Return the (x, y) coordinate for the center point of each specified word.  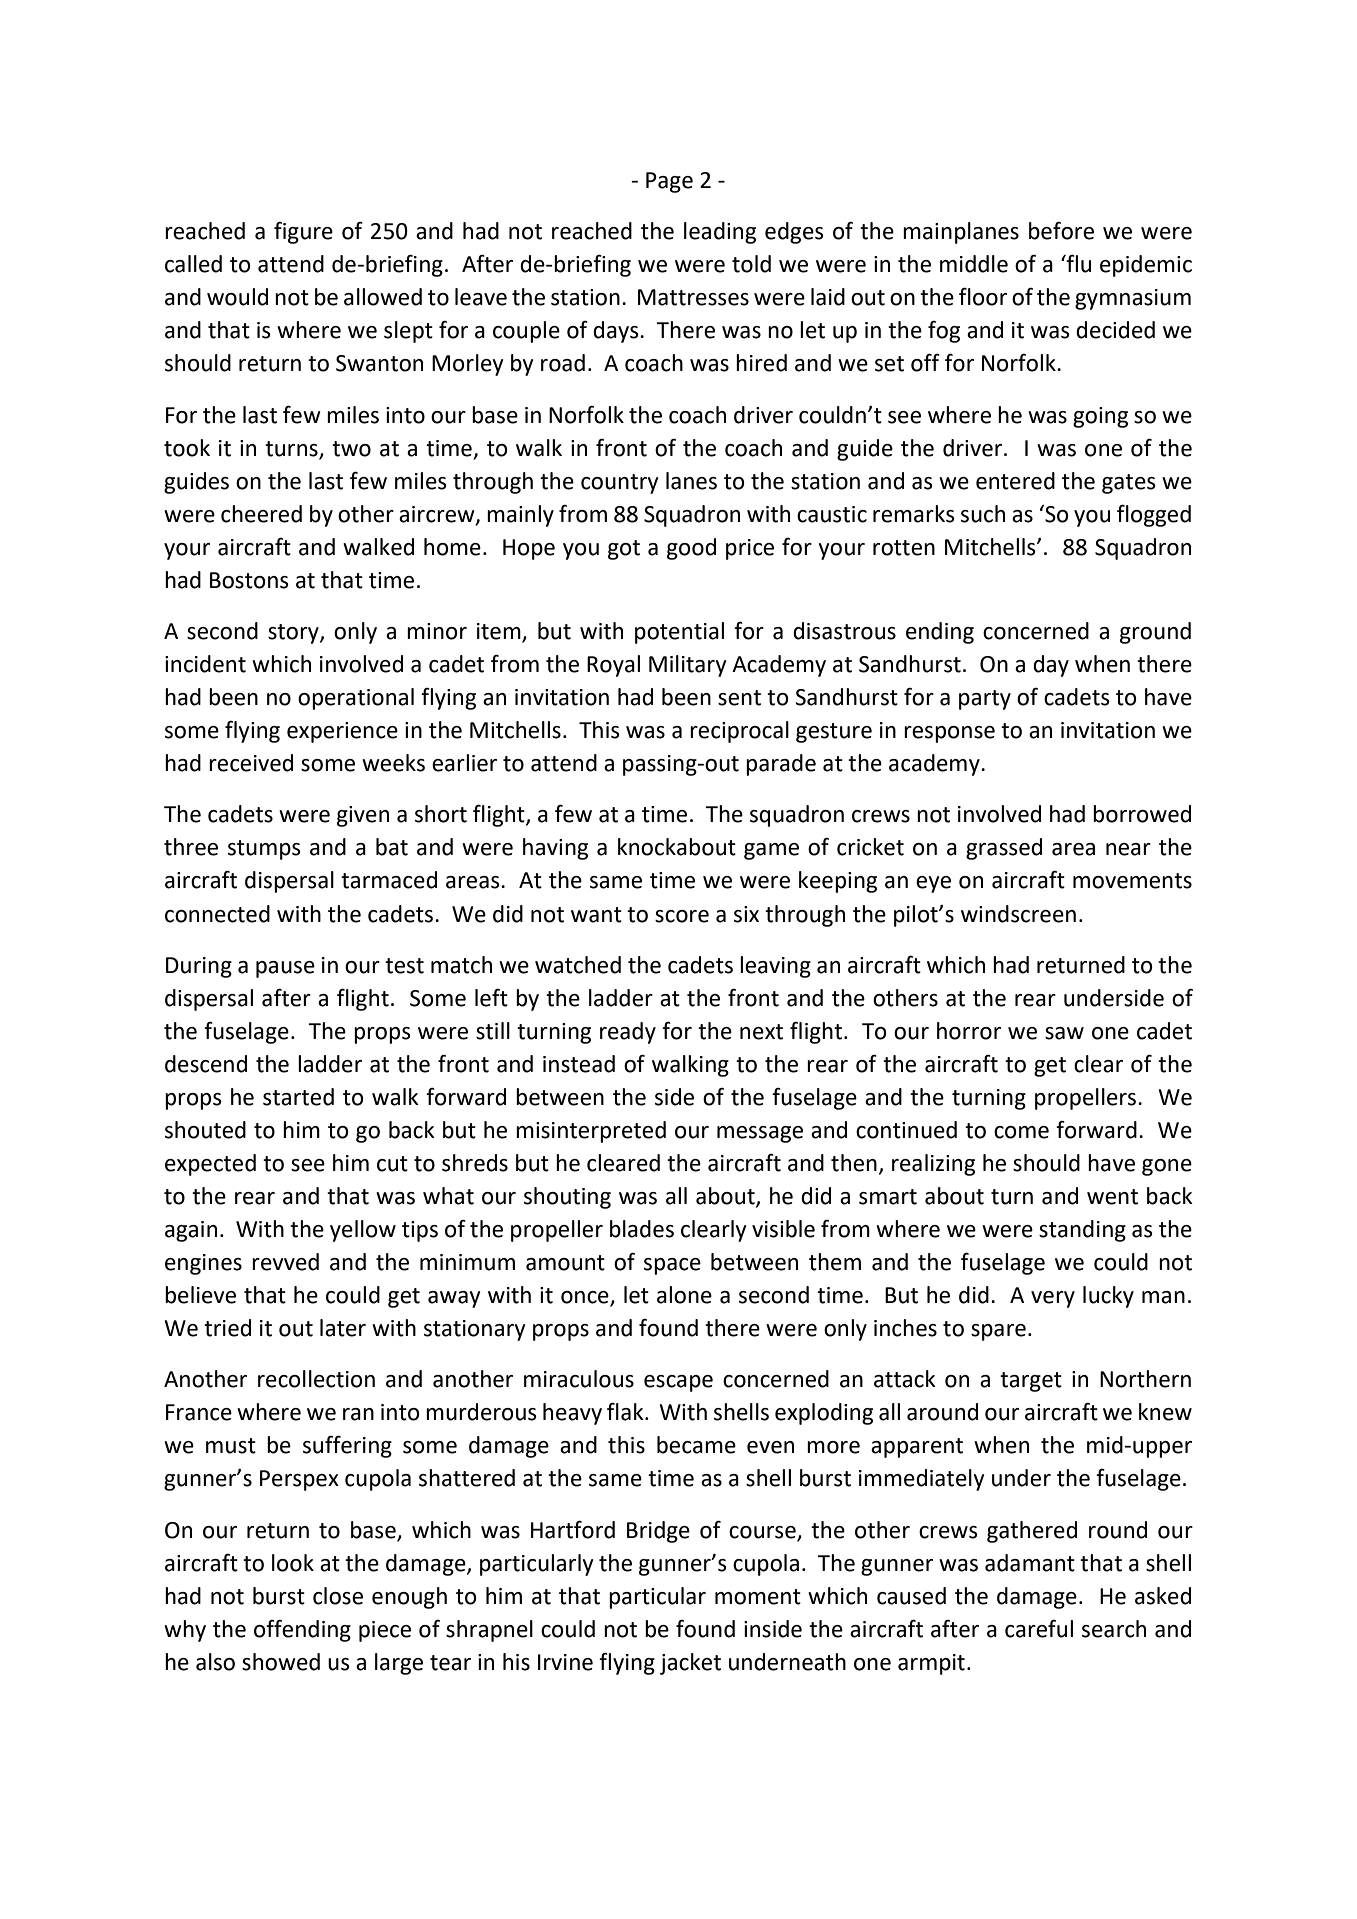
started (298, 1097)
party (985, 700)
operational (356, 699)
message (760, 1134)
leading (720, 233)
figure (303, 233)
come (1021, 1132)
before (1061, 231)
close (338, 1596)
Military (687, 666)
